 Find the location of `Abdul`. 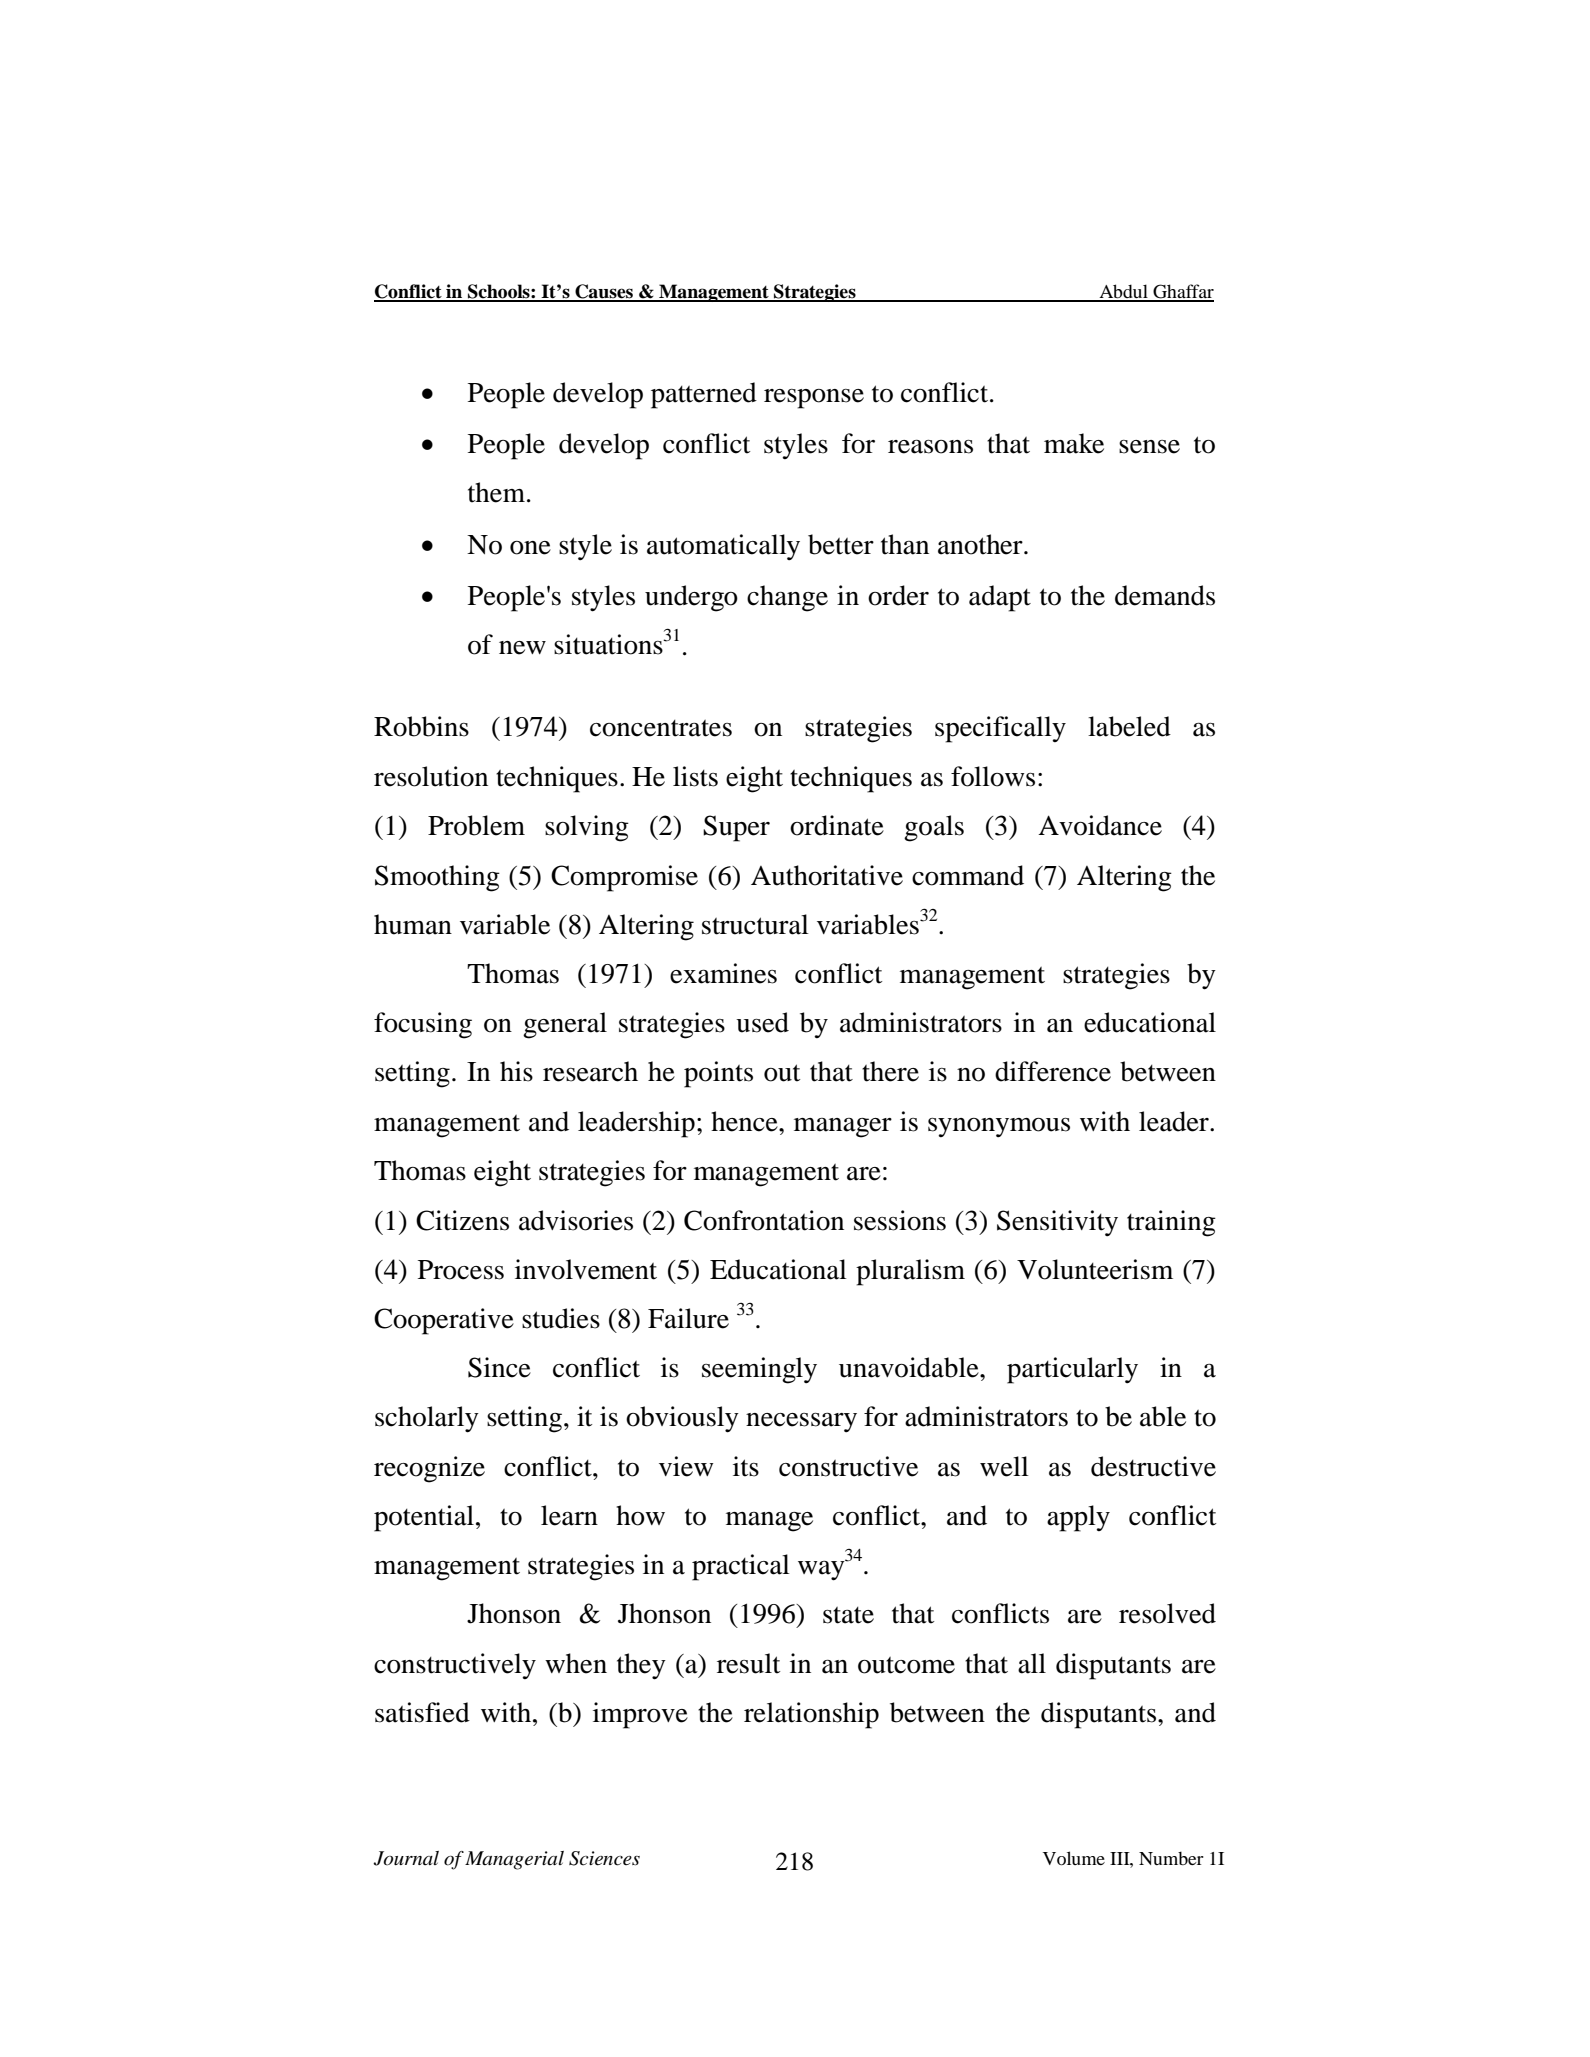

Abdul is located at coordinates (1123, 292).
